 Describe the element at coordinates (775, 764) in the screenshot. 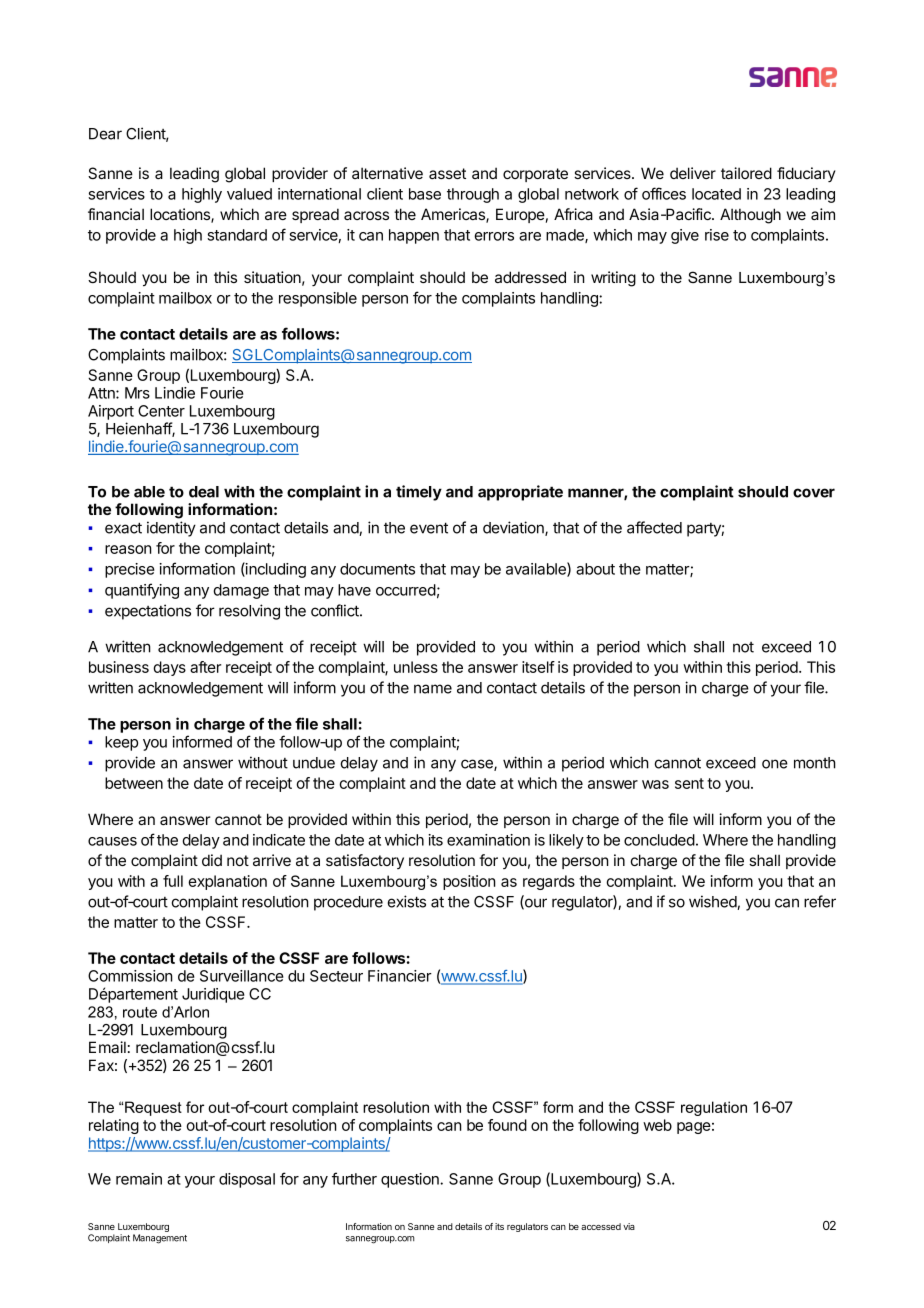

I see `one` at that location.
